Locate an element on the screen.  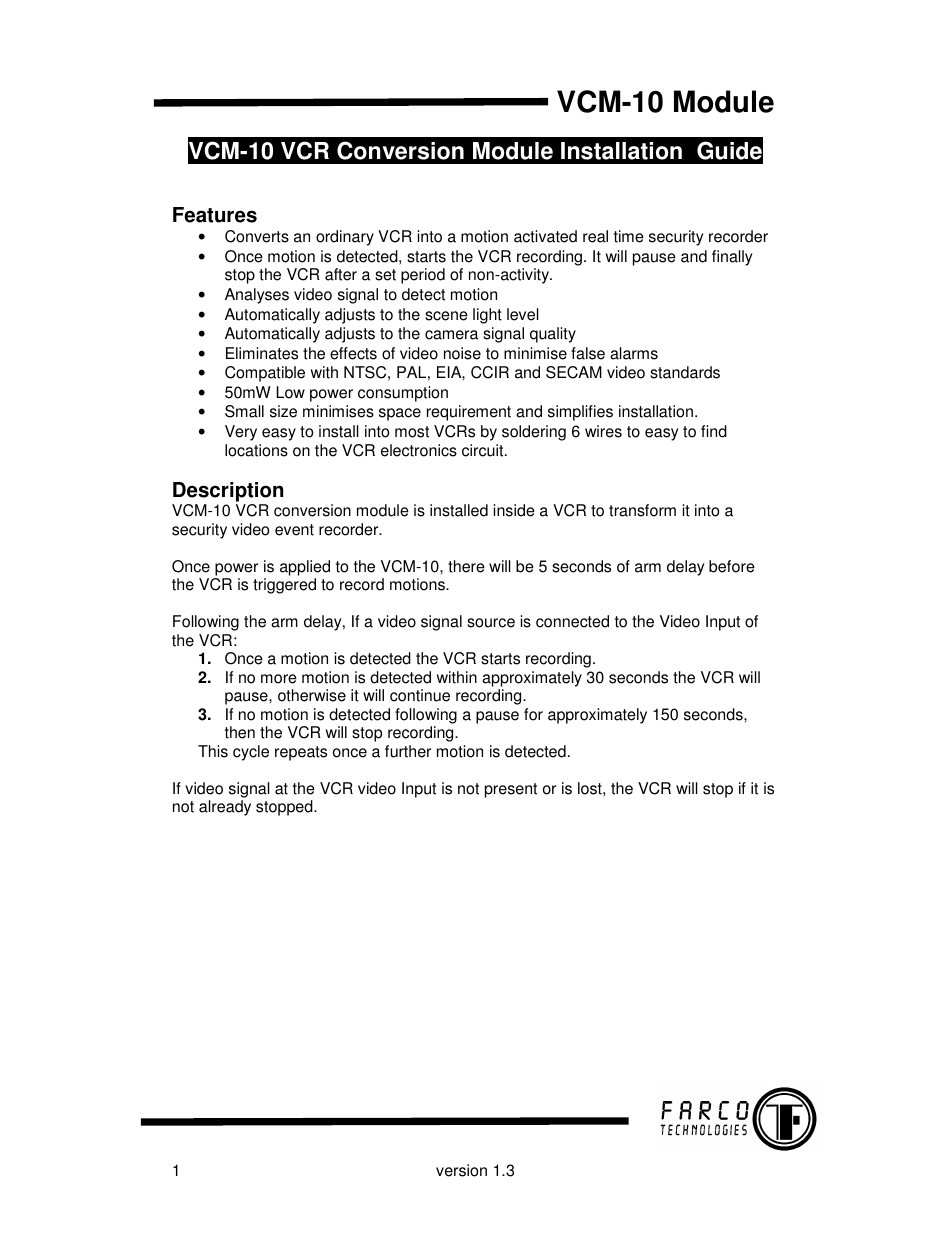
Converts is located at coordinates (257, 236).
